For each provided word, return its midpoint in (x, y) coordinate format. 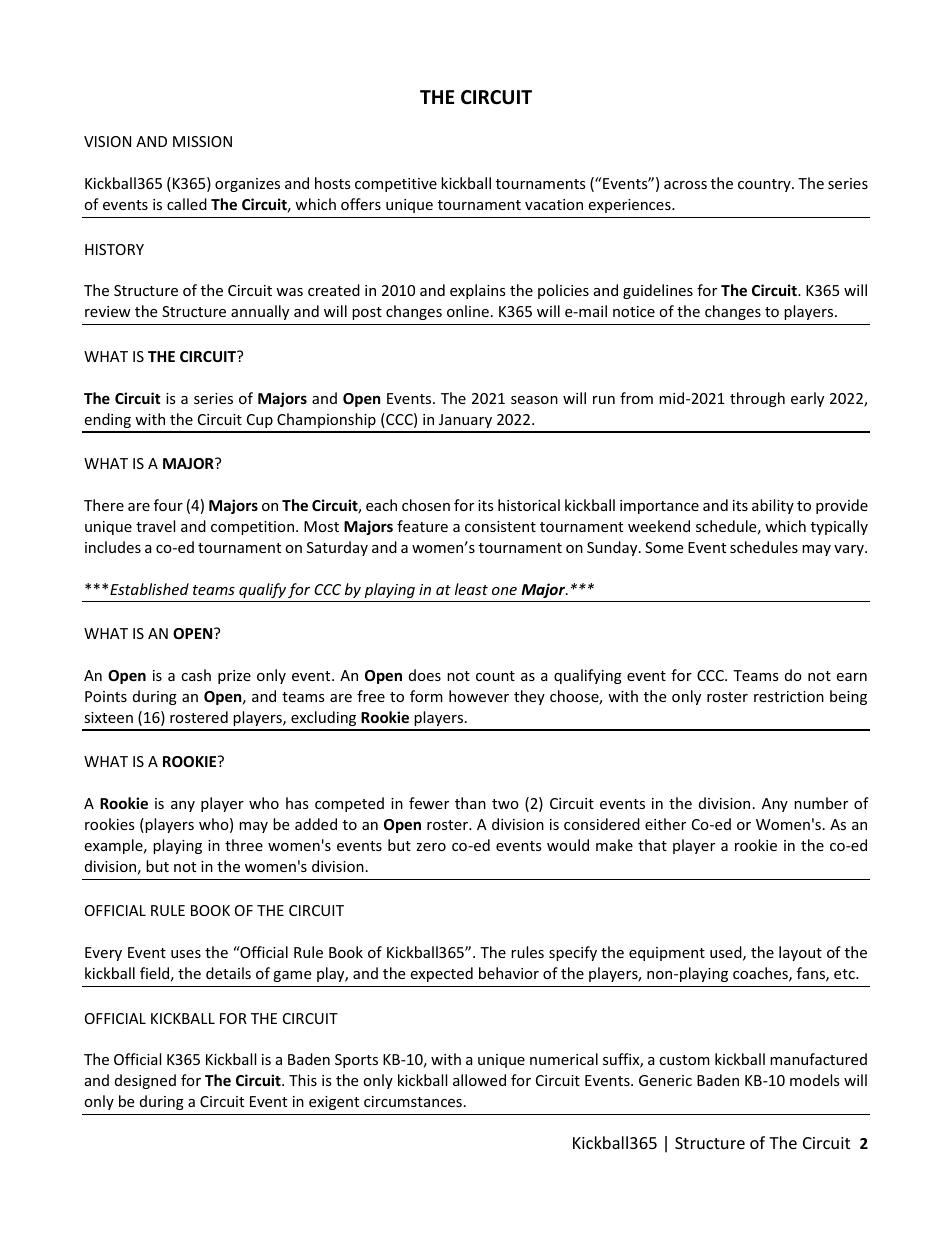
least (471, 589)
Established (149, 589)
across (685, 185)
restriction (789, 696)
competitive (396, 185)
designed (145, 1081)
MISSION (202, 141)
